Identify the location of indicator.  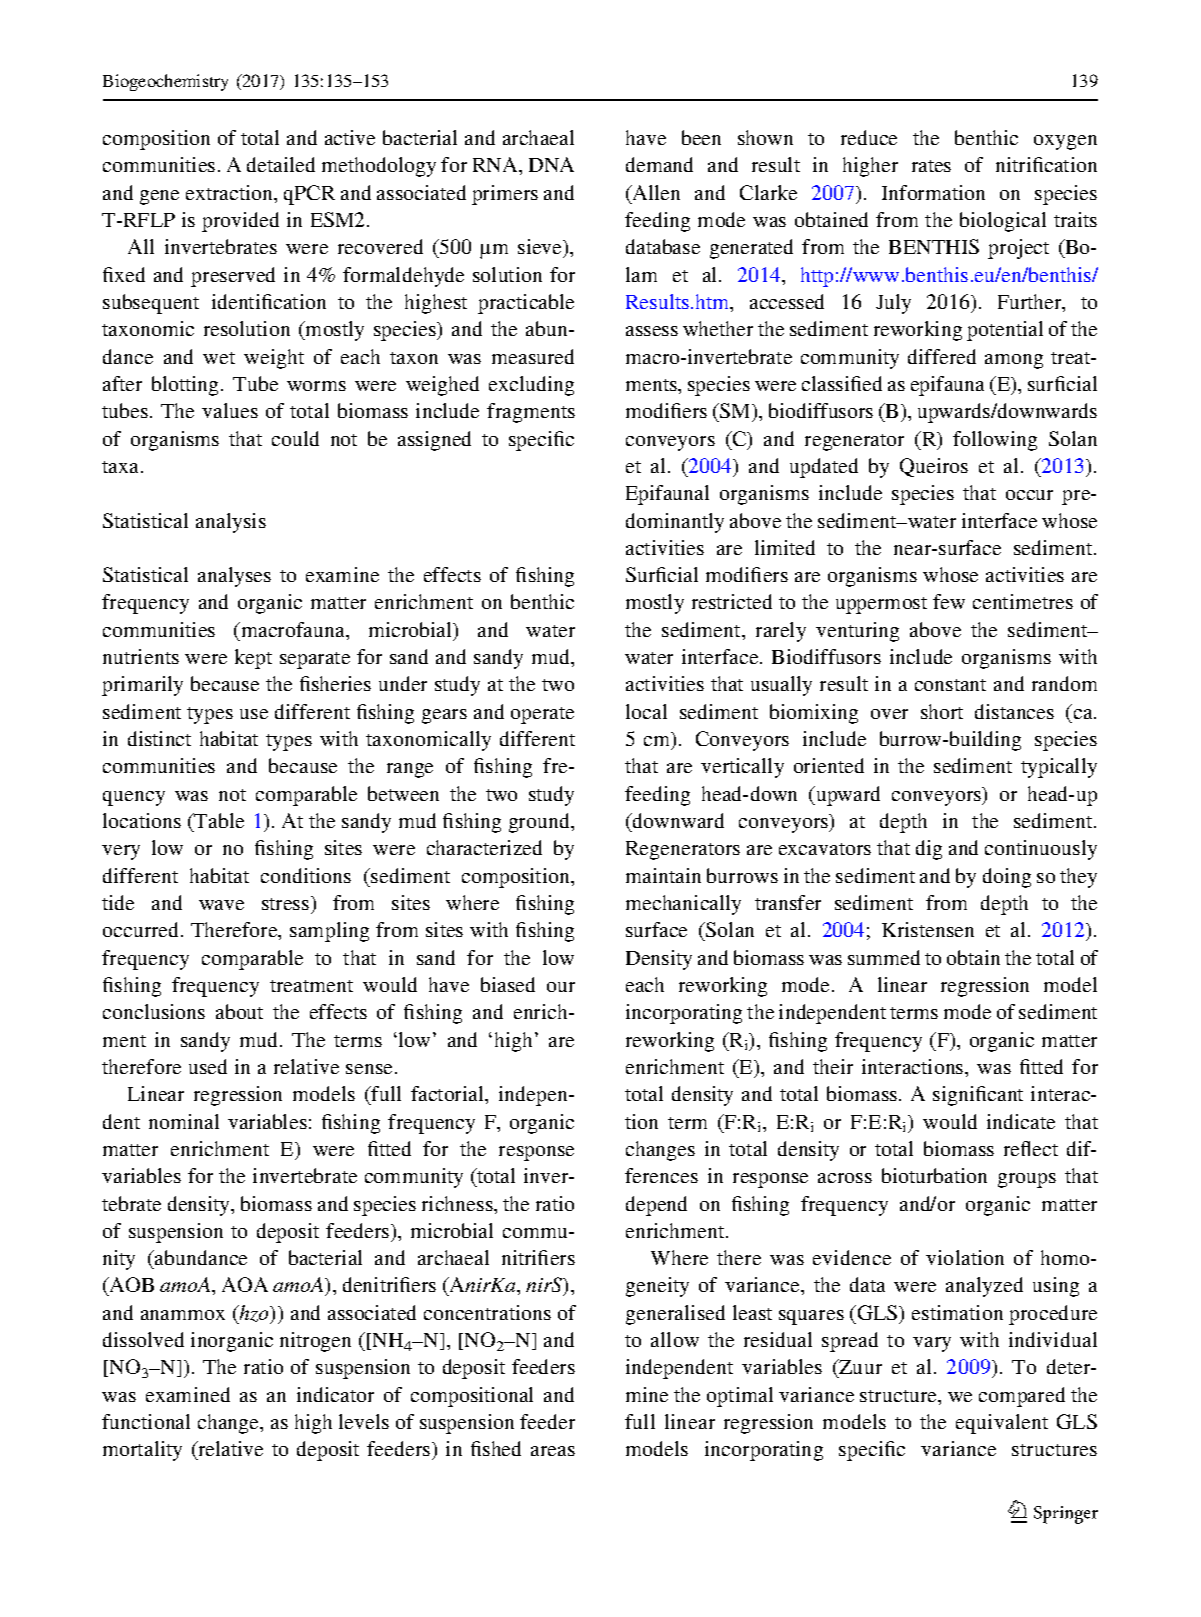
(335, 1394).
